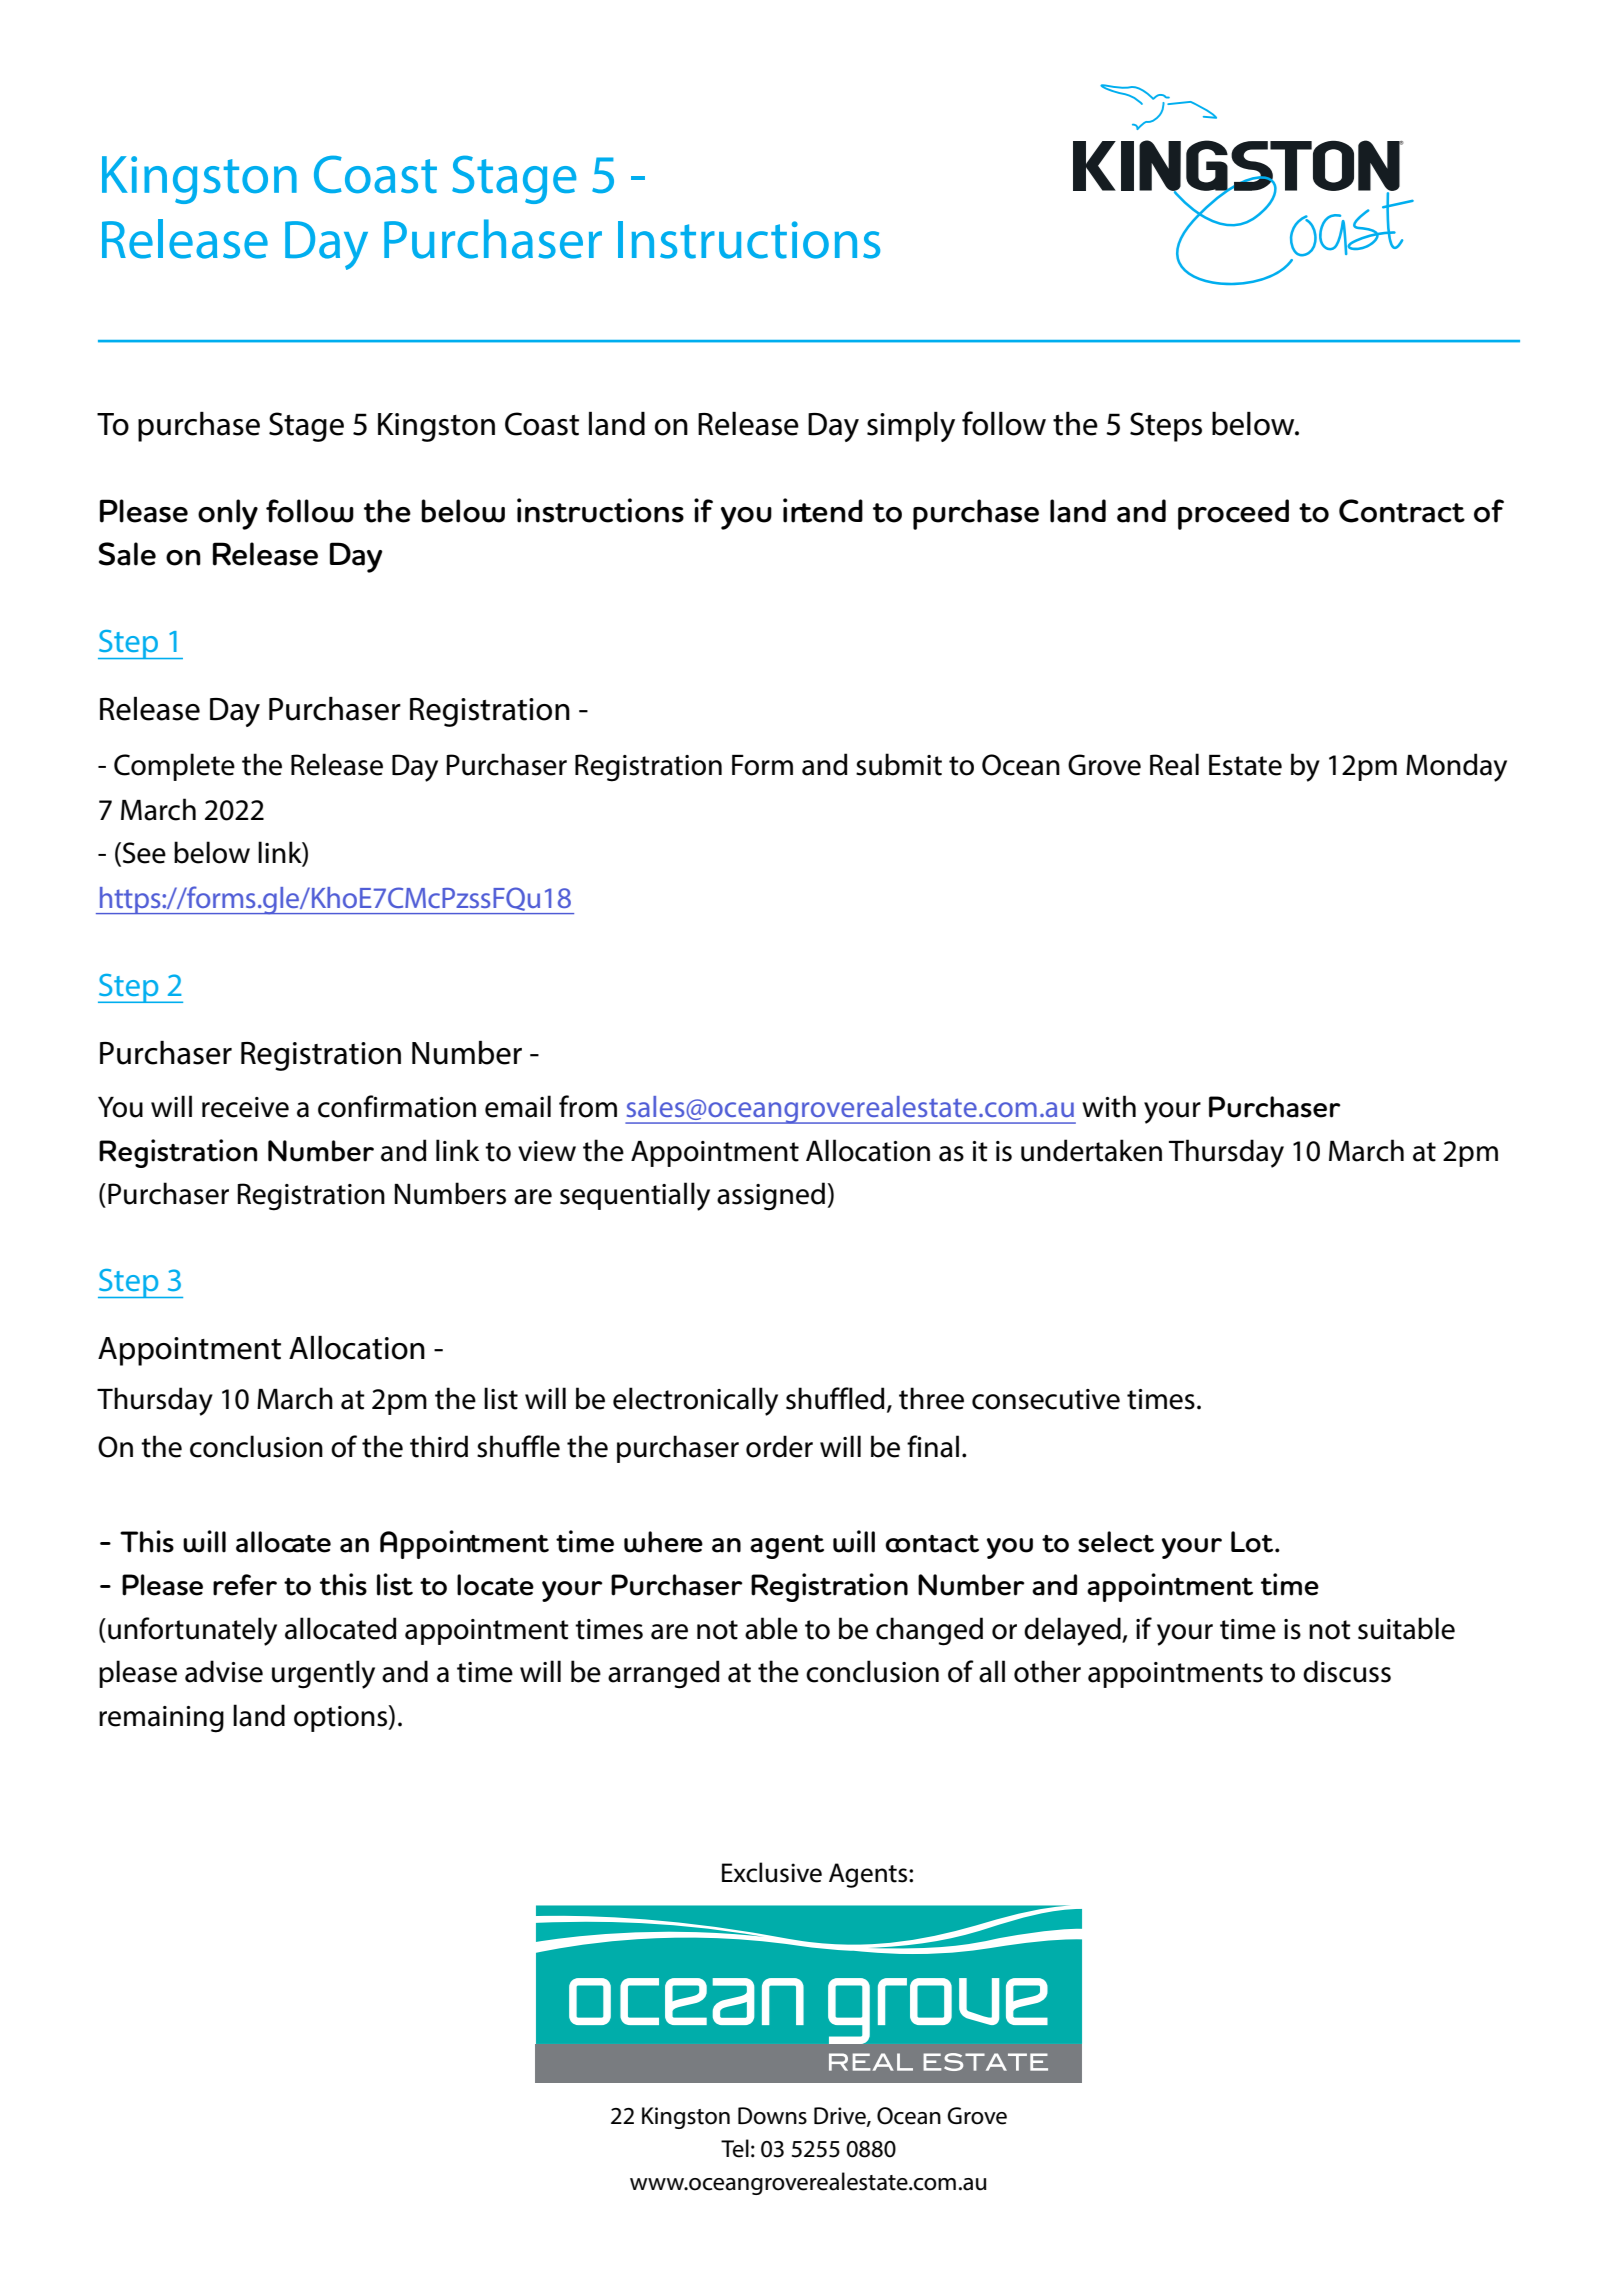  Describe the element at coordinates (772, 1872) in the screenshot. I see `Exclusive` at that location.
